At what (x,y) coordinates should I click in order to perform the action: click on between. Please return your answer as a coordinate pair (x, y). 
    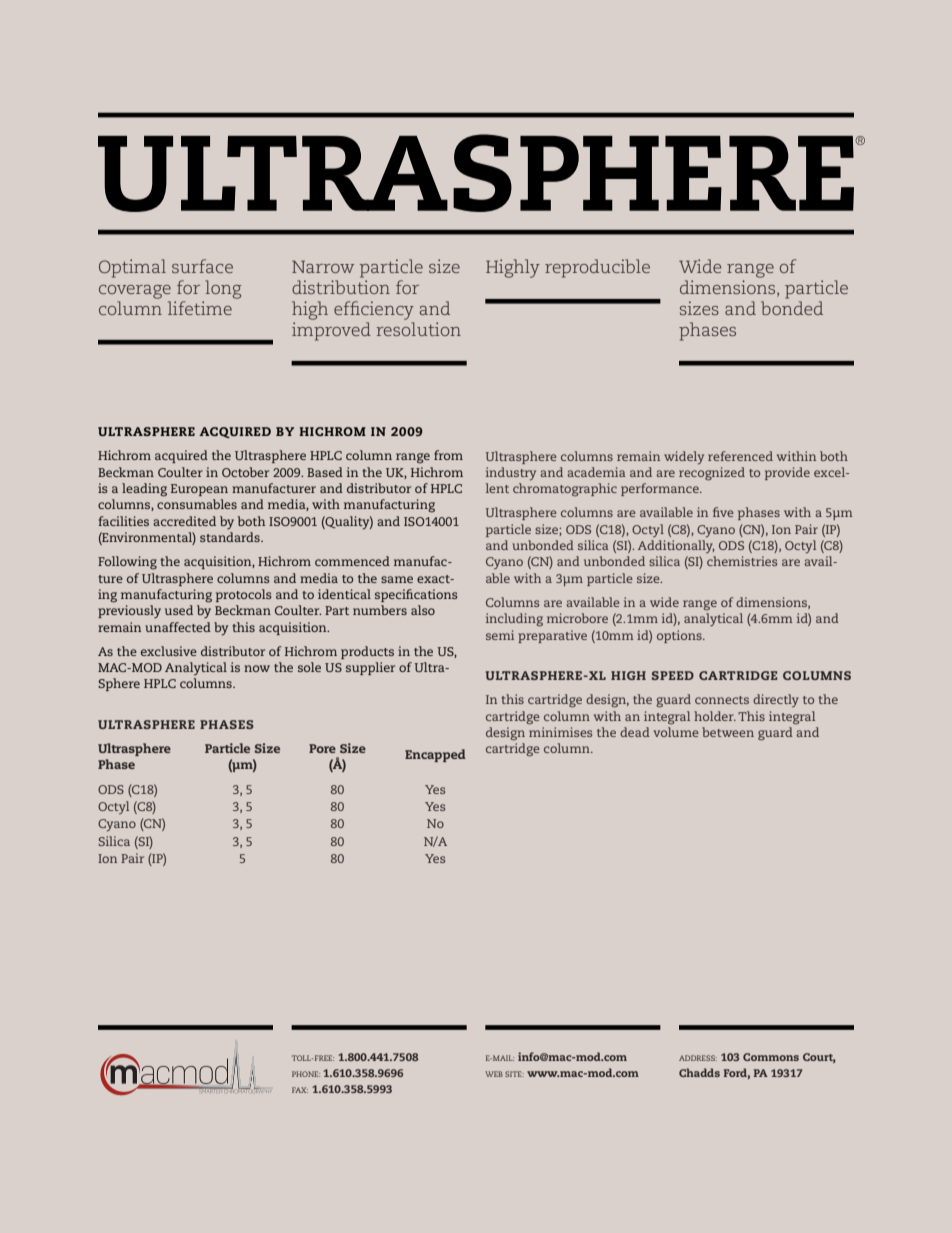
    Looking at the image, I should click on (728, 732).
